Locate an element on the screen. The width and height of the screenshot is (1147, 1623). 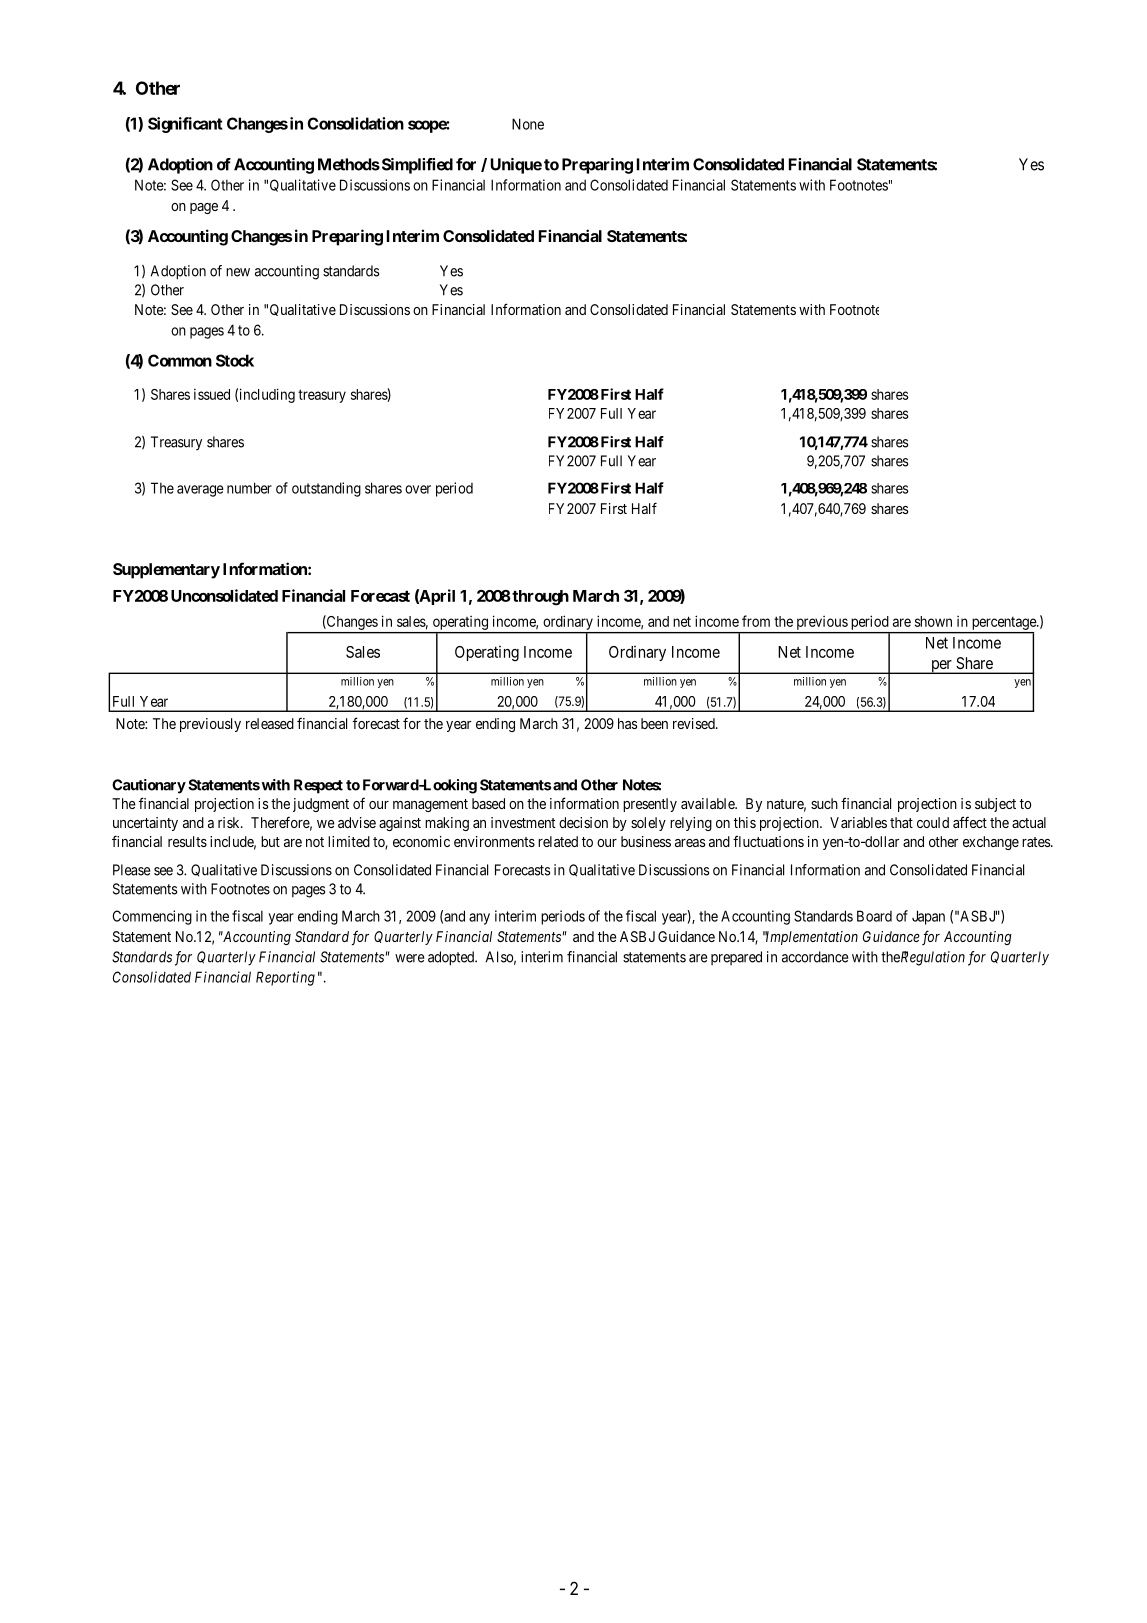
Supplementary is located at coordinates (166, 571).
